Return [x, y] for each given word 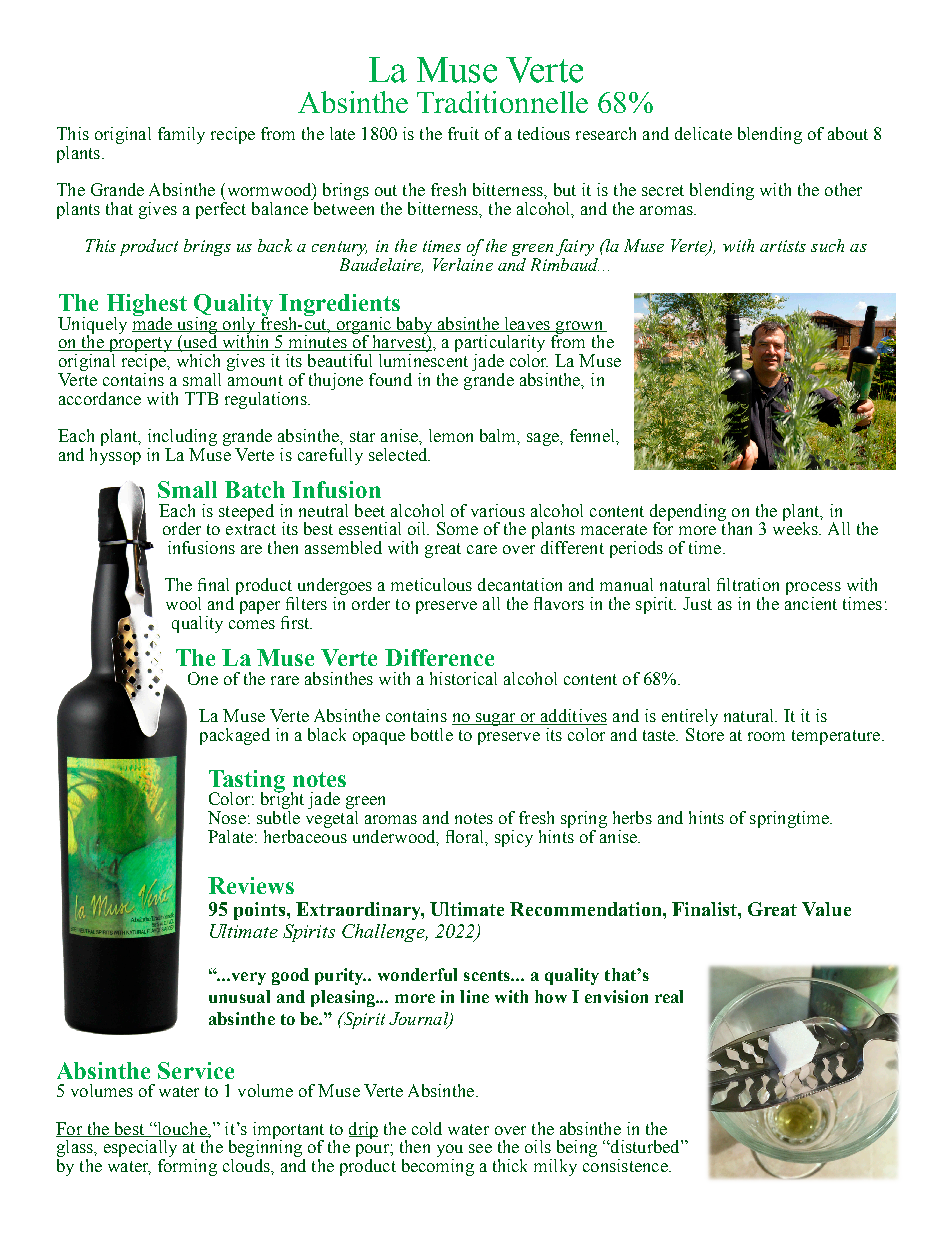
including [182, 437]
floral [466, 837]
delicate [703, 133]
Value [826, 909]
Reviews [251, 885]
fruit [463, 133]
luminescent [423, 360]
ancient [811, 602]
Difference [439, 657]
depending [689, 513]
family [181, 135]
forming [187, 1167]
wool [183, 603]
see [480, 1148]
